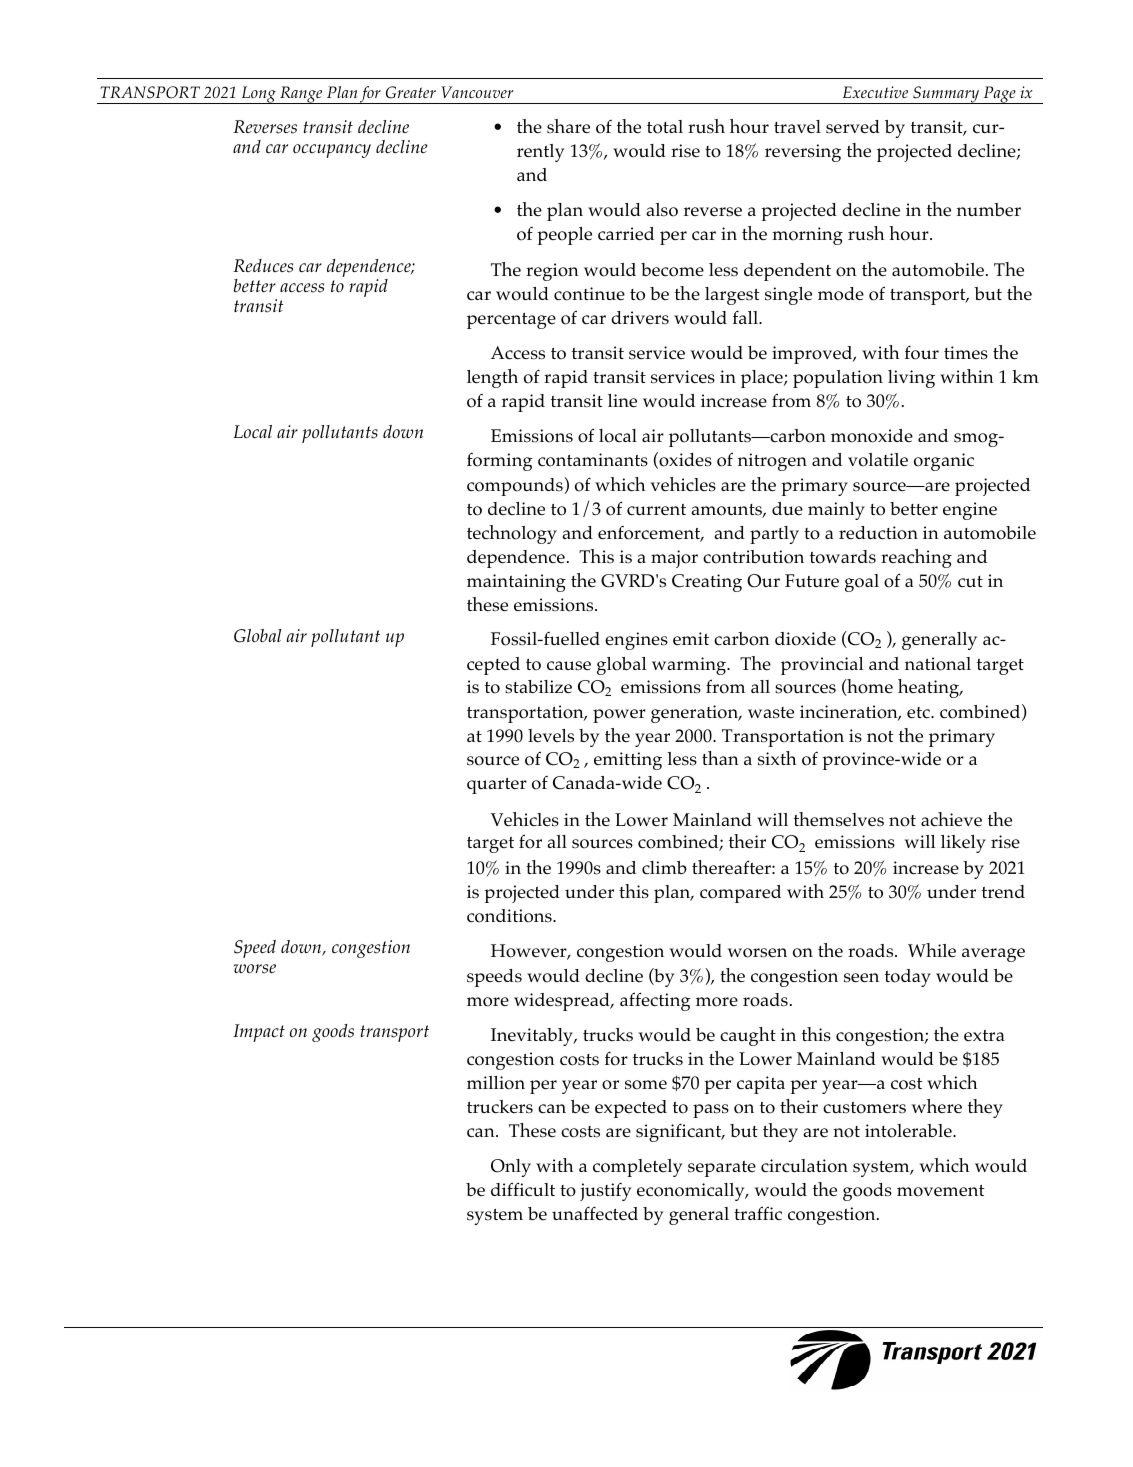 This document has height=1467, width=1133. I want to click on occupancy, so click(332, 151).
